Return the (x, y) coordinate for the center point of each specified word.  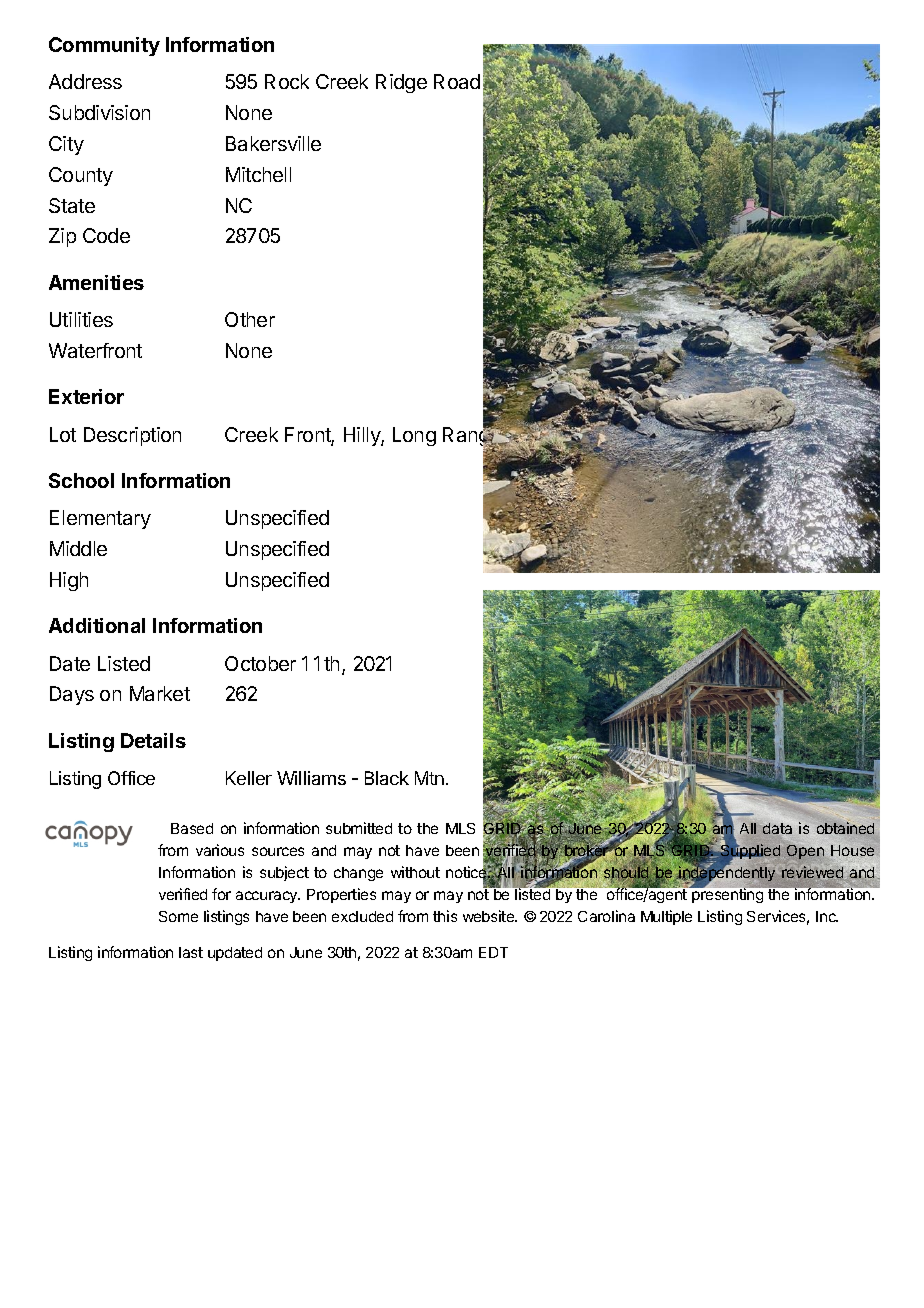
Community (104, 46)
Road (457, 81)
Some (178, 916)
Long (414, 436)
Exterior (86, 396)
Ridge (401, 83)
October (260, 663)
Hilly (363, 436)
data (777, 828)
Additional (97, 625)
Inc (827, 916)
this (445, 916)
